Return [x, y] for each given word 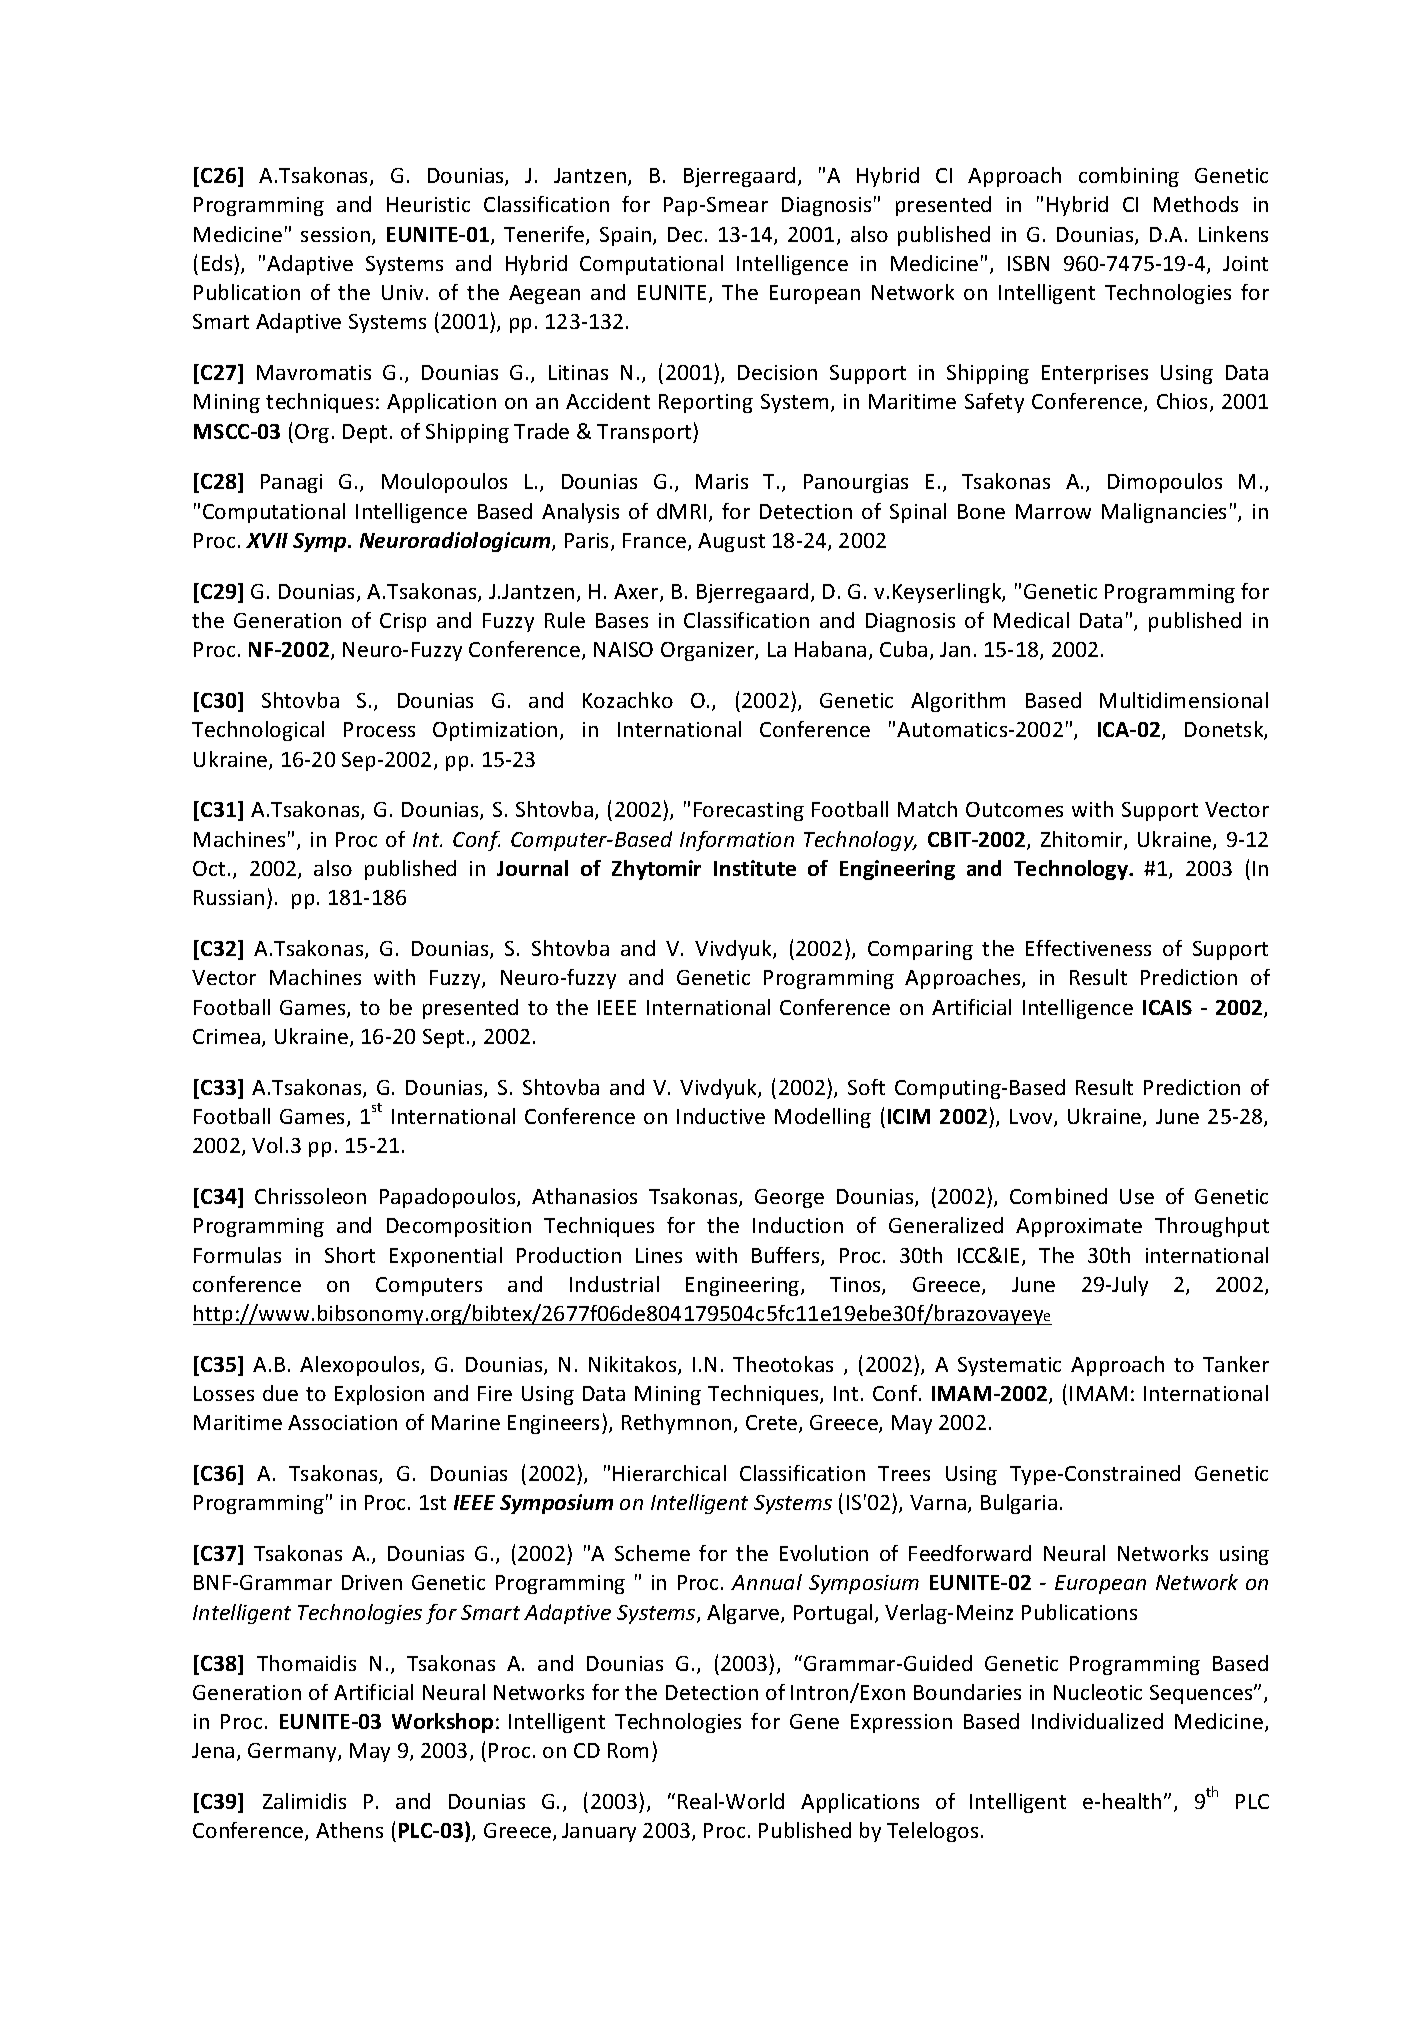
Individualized [1097, 1721]
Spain [625, 236]
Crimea [226, 1036]
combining [1129, 177]
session [335, 234]
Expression [901, 1723]
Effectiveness [1088, 948]
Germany [293, 1752]
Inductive [721, 1116]
